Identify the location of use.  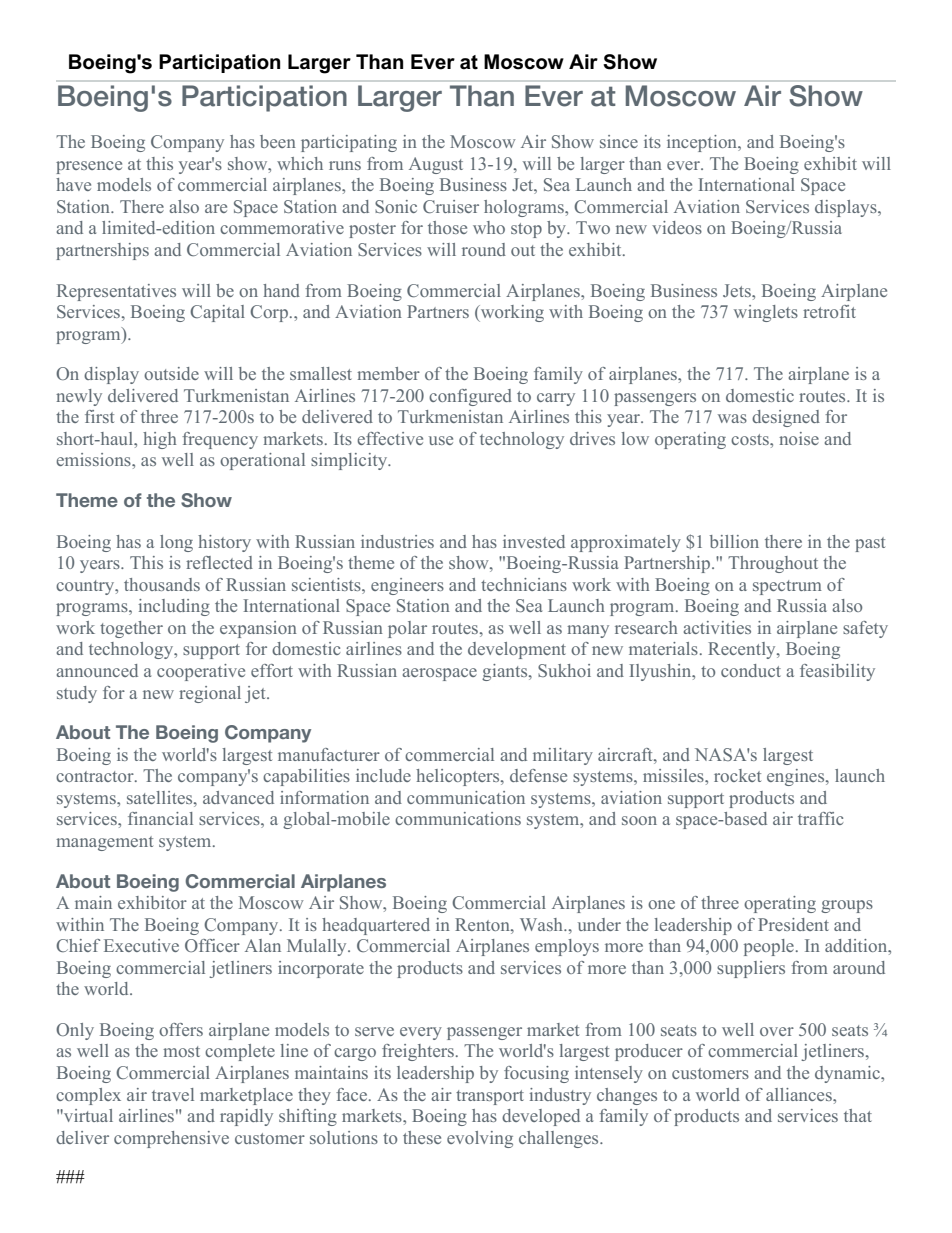
(441, 440).
